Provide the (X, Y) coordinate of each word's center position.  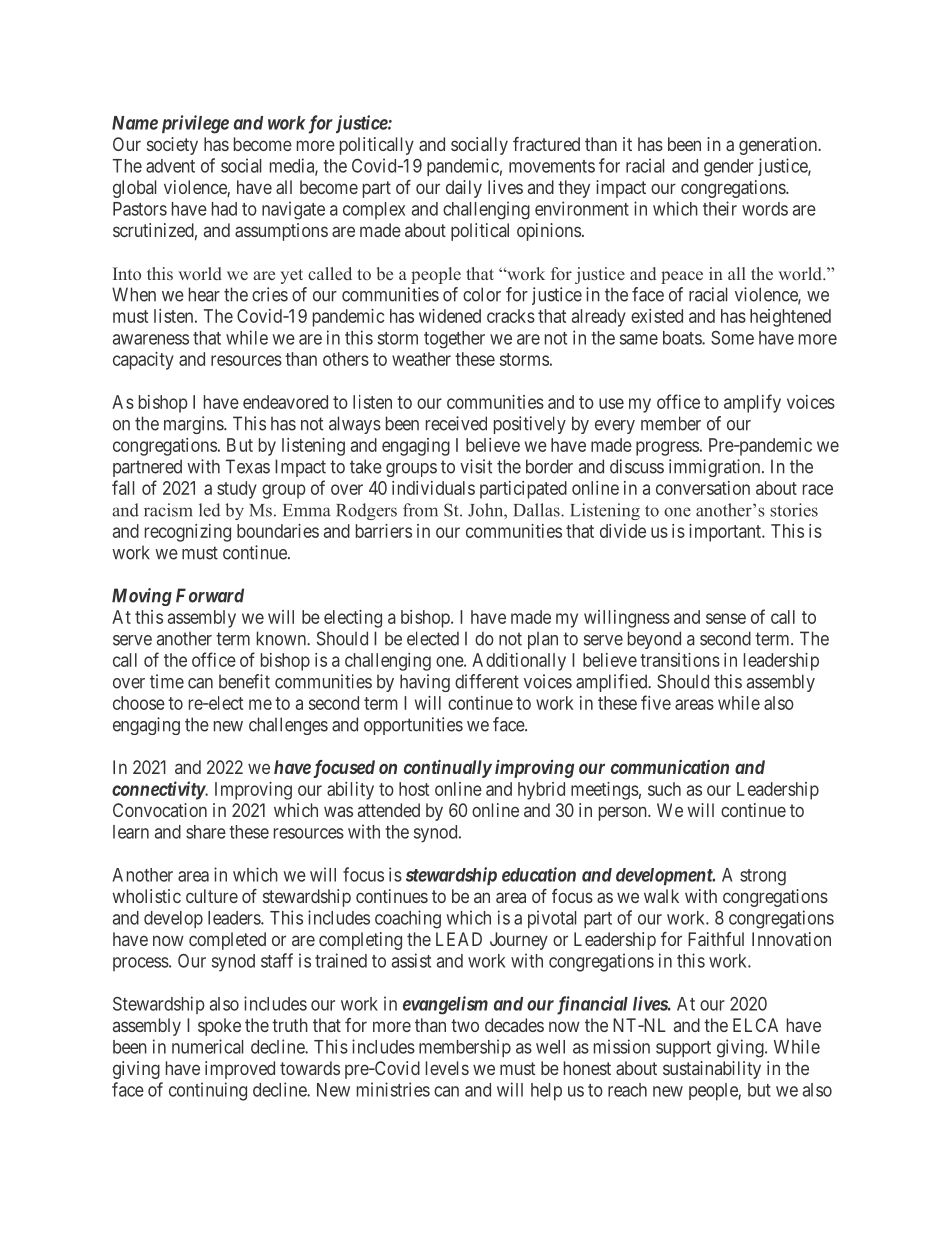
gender (729, 168)
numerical (207, 1046)
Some (732, 338)
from (420, 510)
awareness (151, 339)
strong (763, 877)
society (172, 146)
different (487, 681)
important (726, 533)
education (539, 874)
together (454, 340)
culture (212, 896)
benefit (244, 681)
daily (464, 189)
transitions (680, 660)
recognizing (188, 533)
